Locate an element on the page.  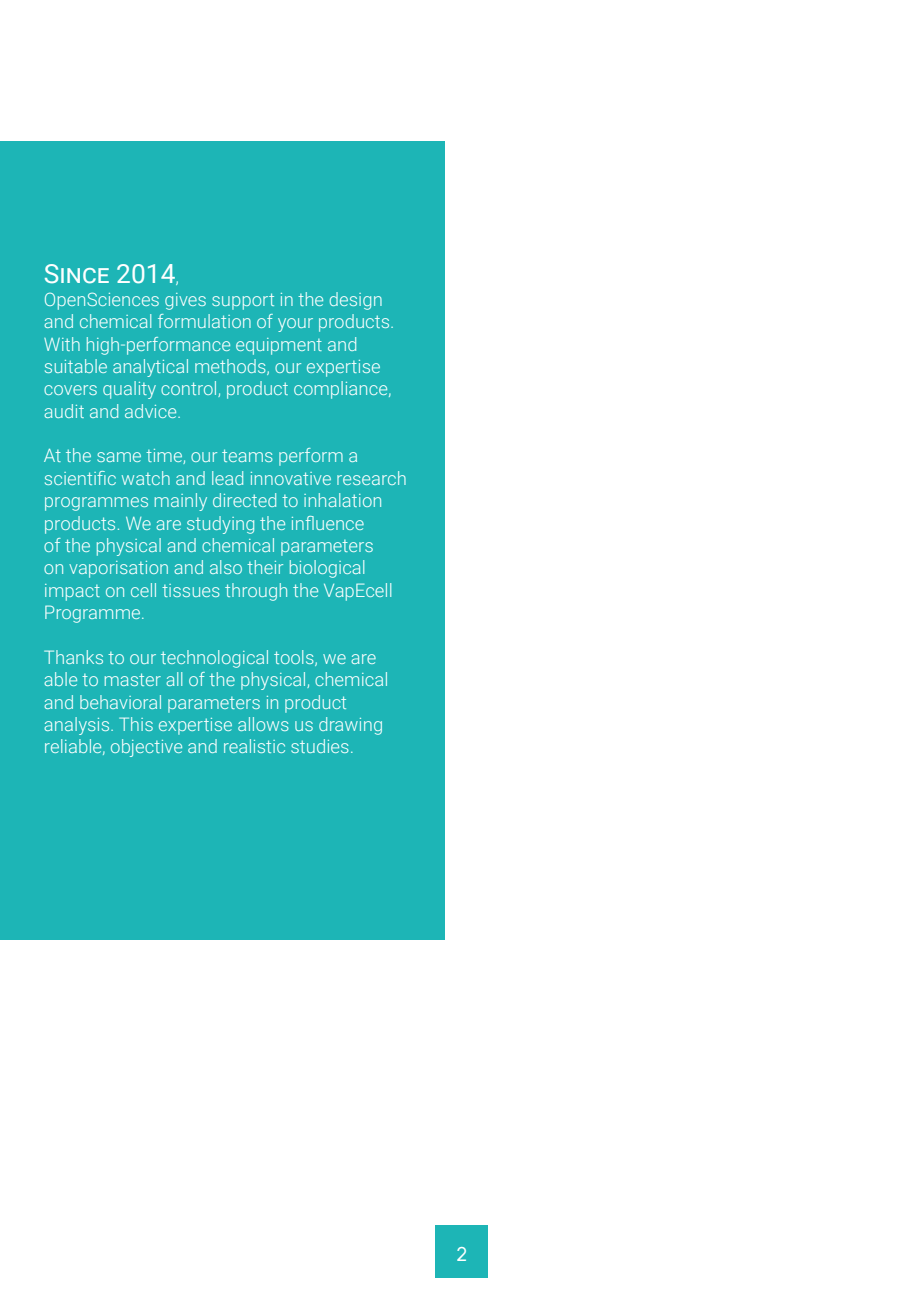
analysis is located at coordinates (78, 726).
